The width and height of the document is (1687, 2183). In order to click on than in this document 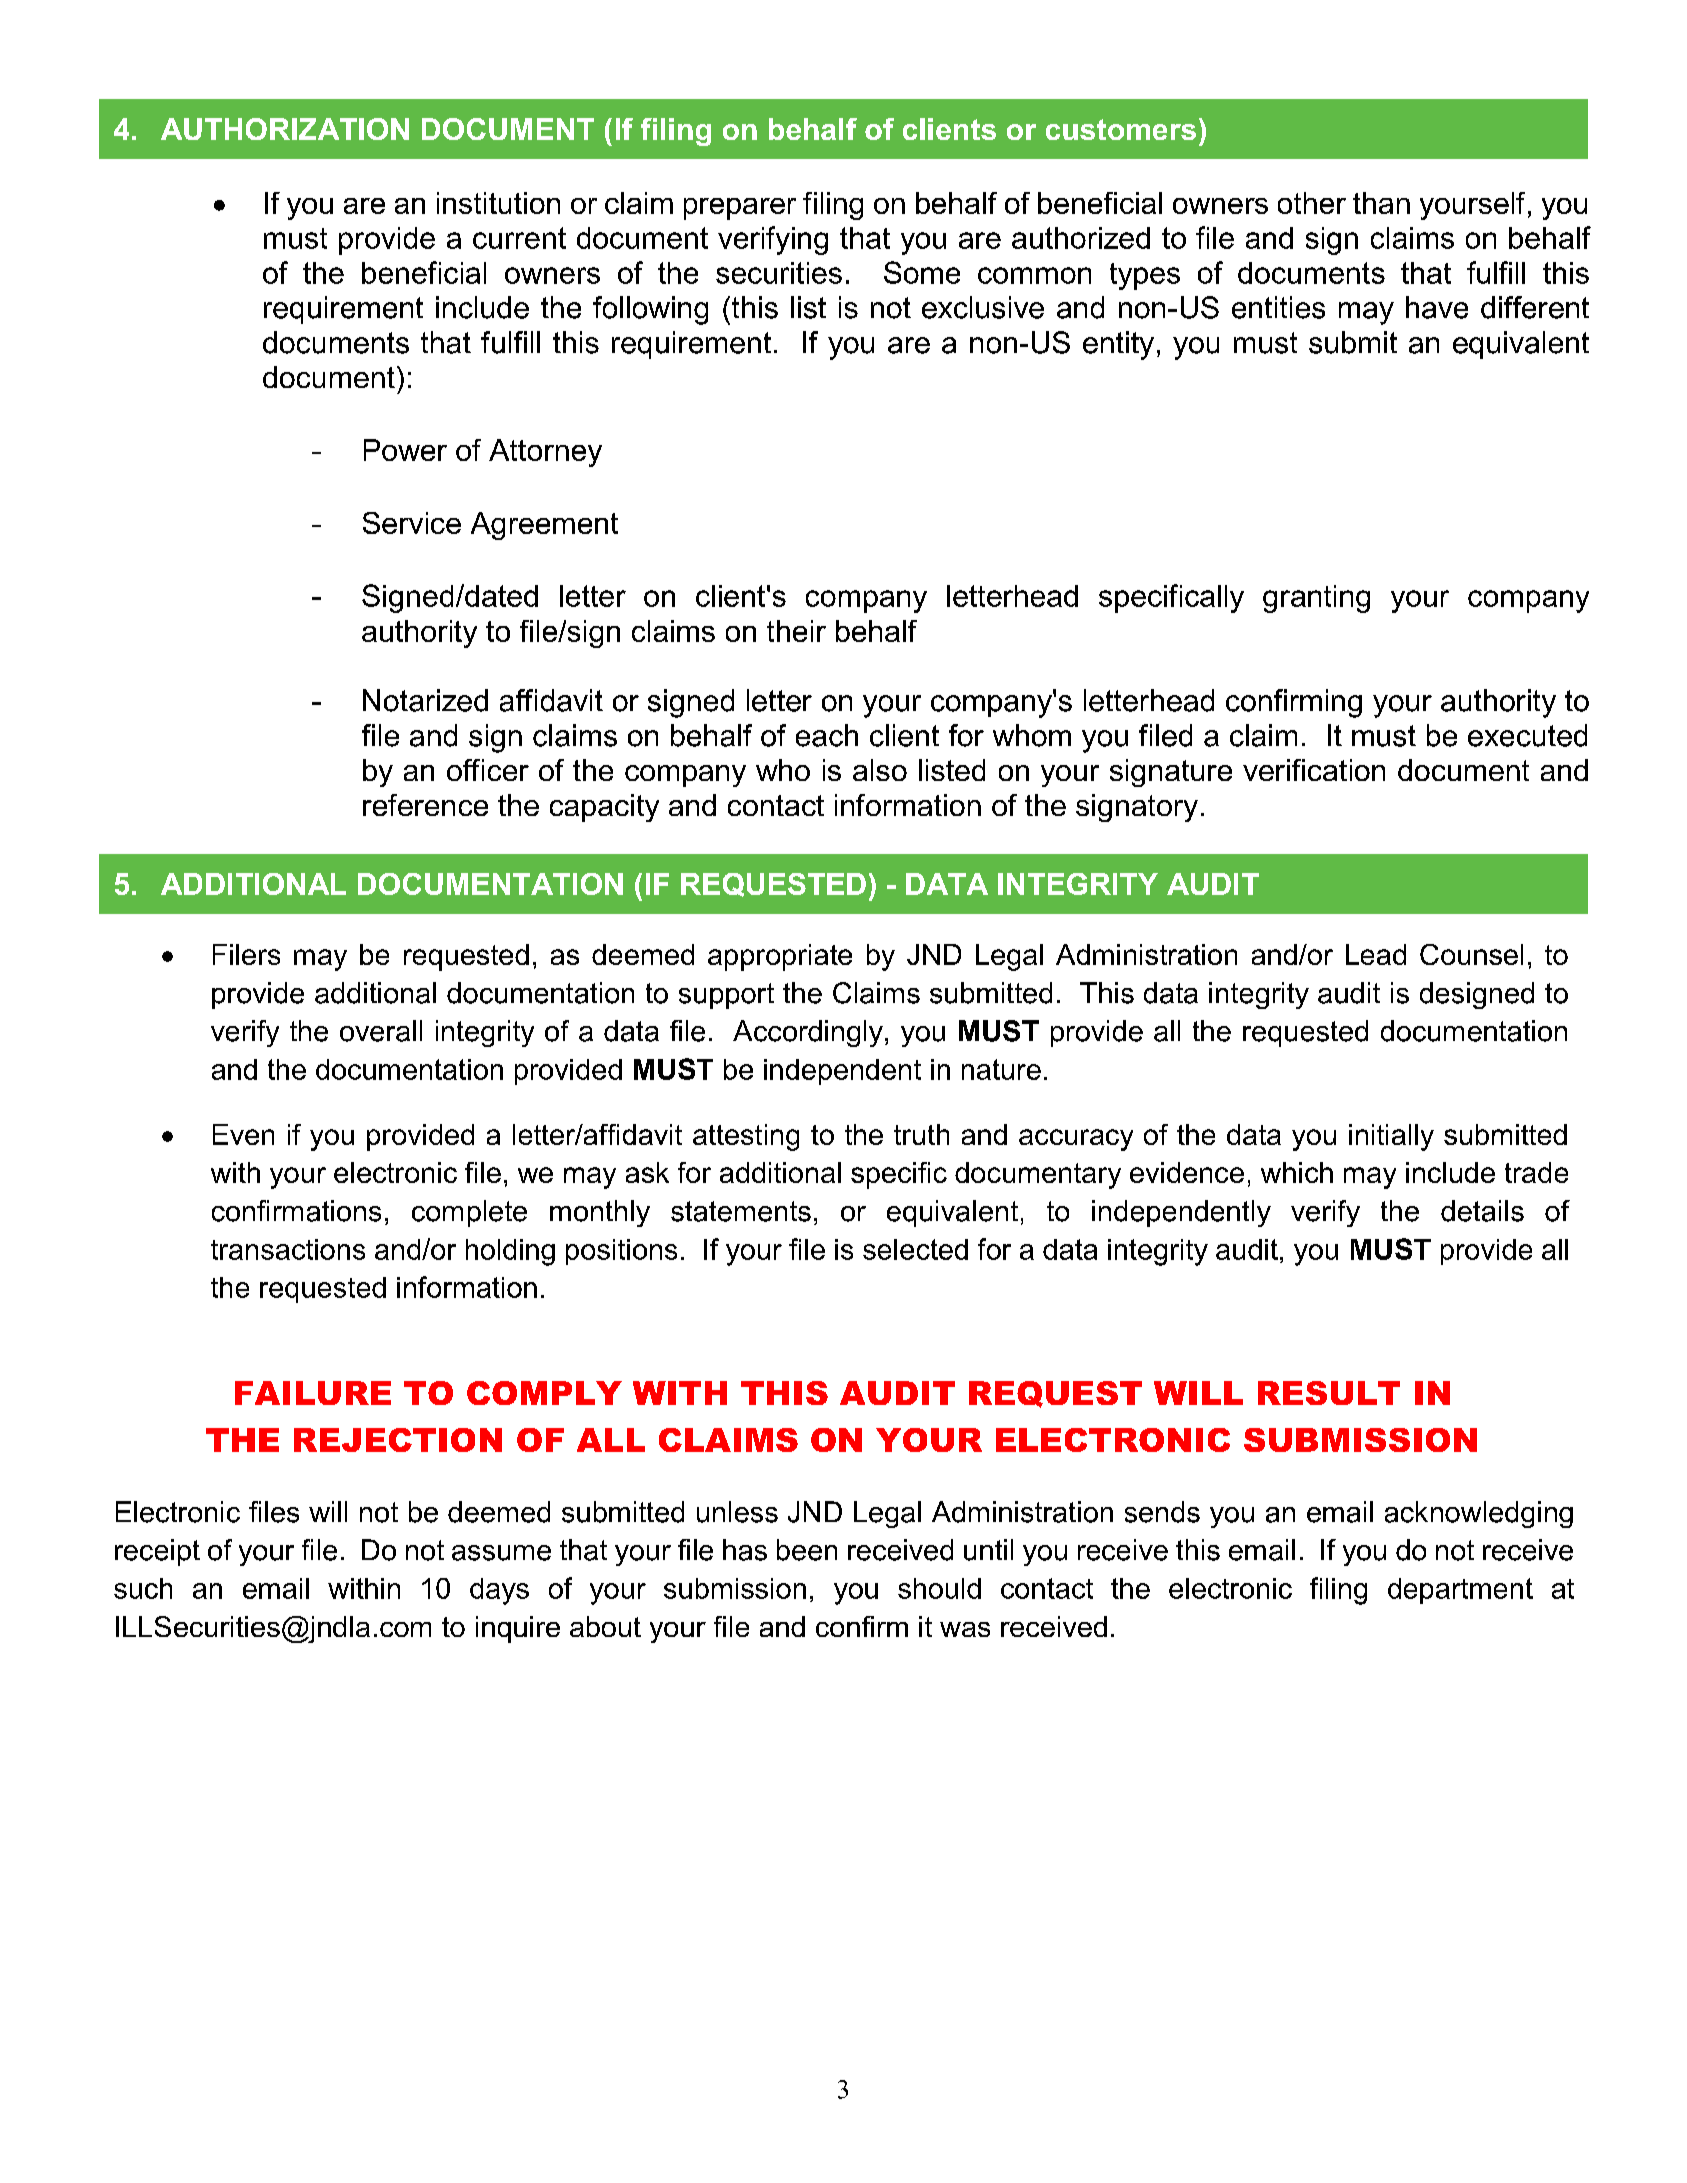, I will do `click(1381, 203)`.
